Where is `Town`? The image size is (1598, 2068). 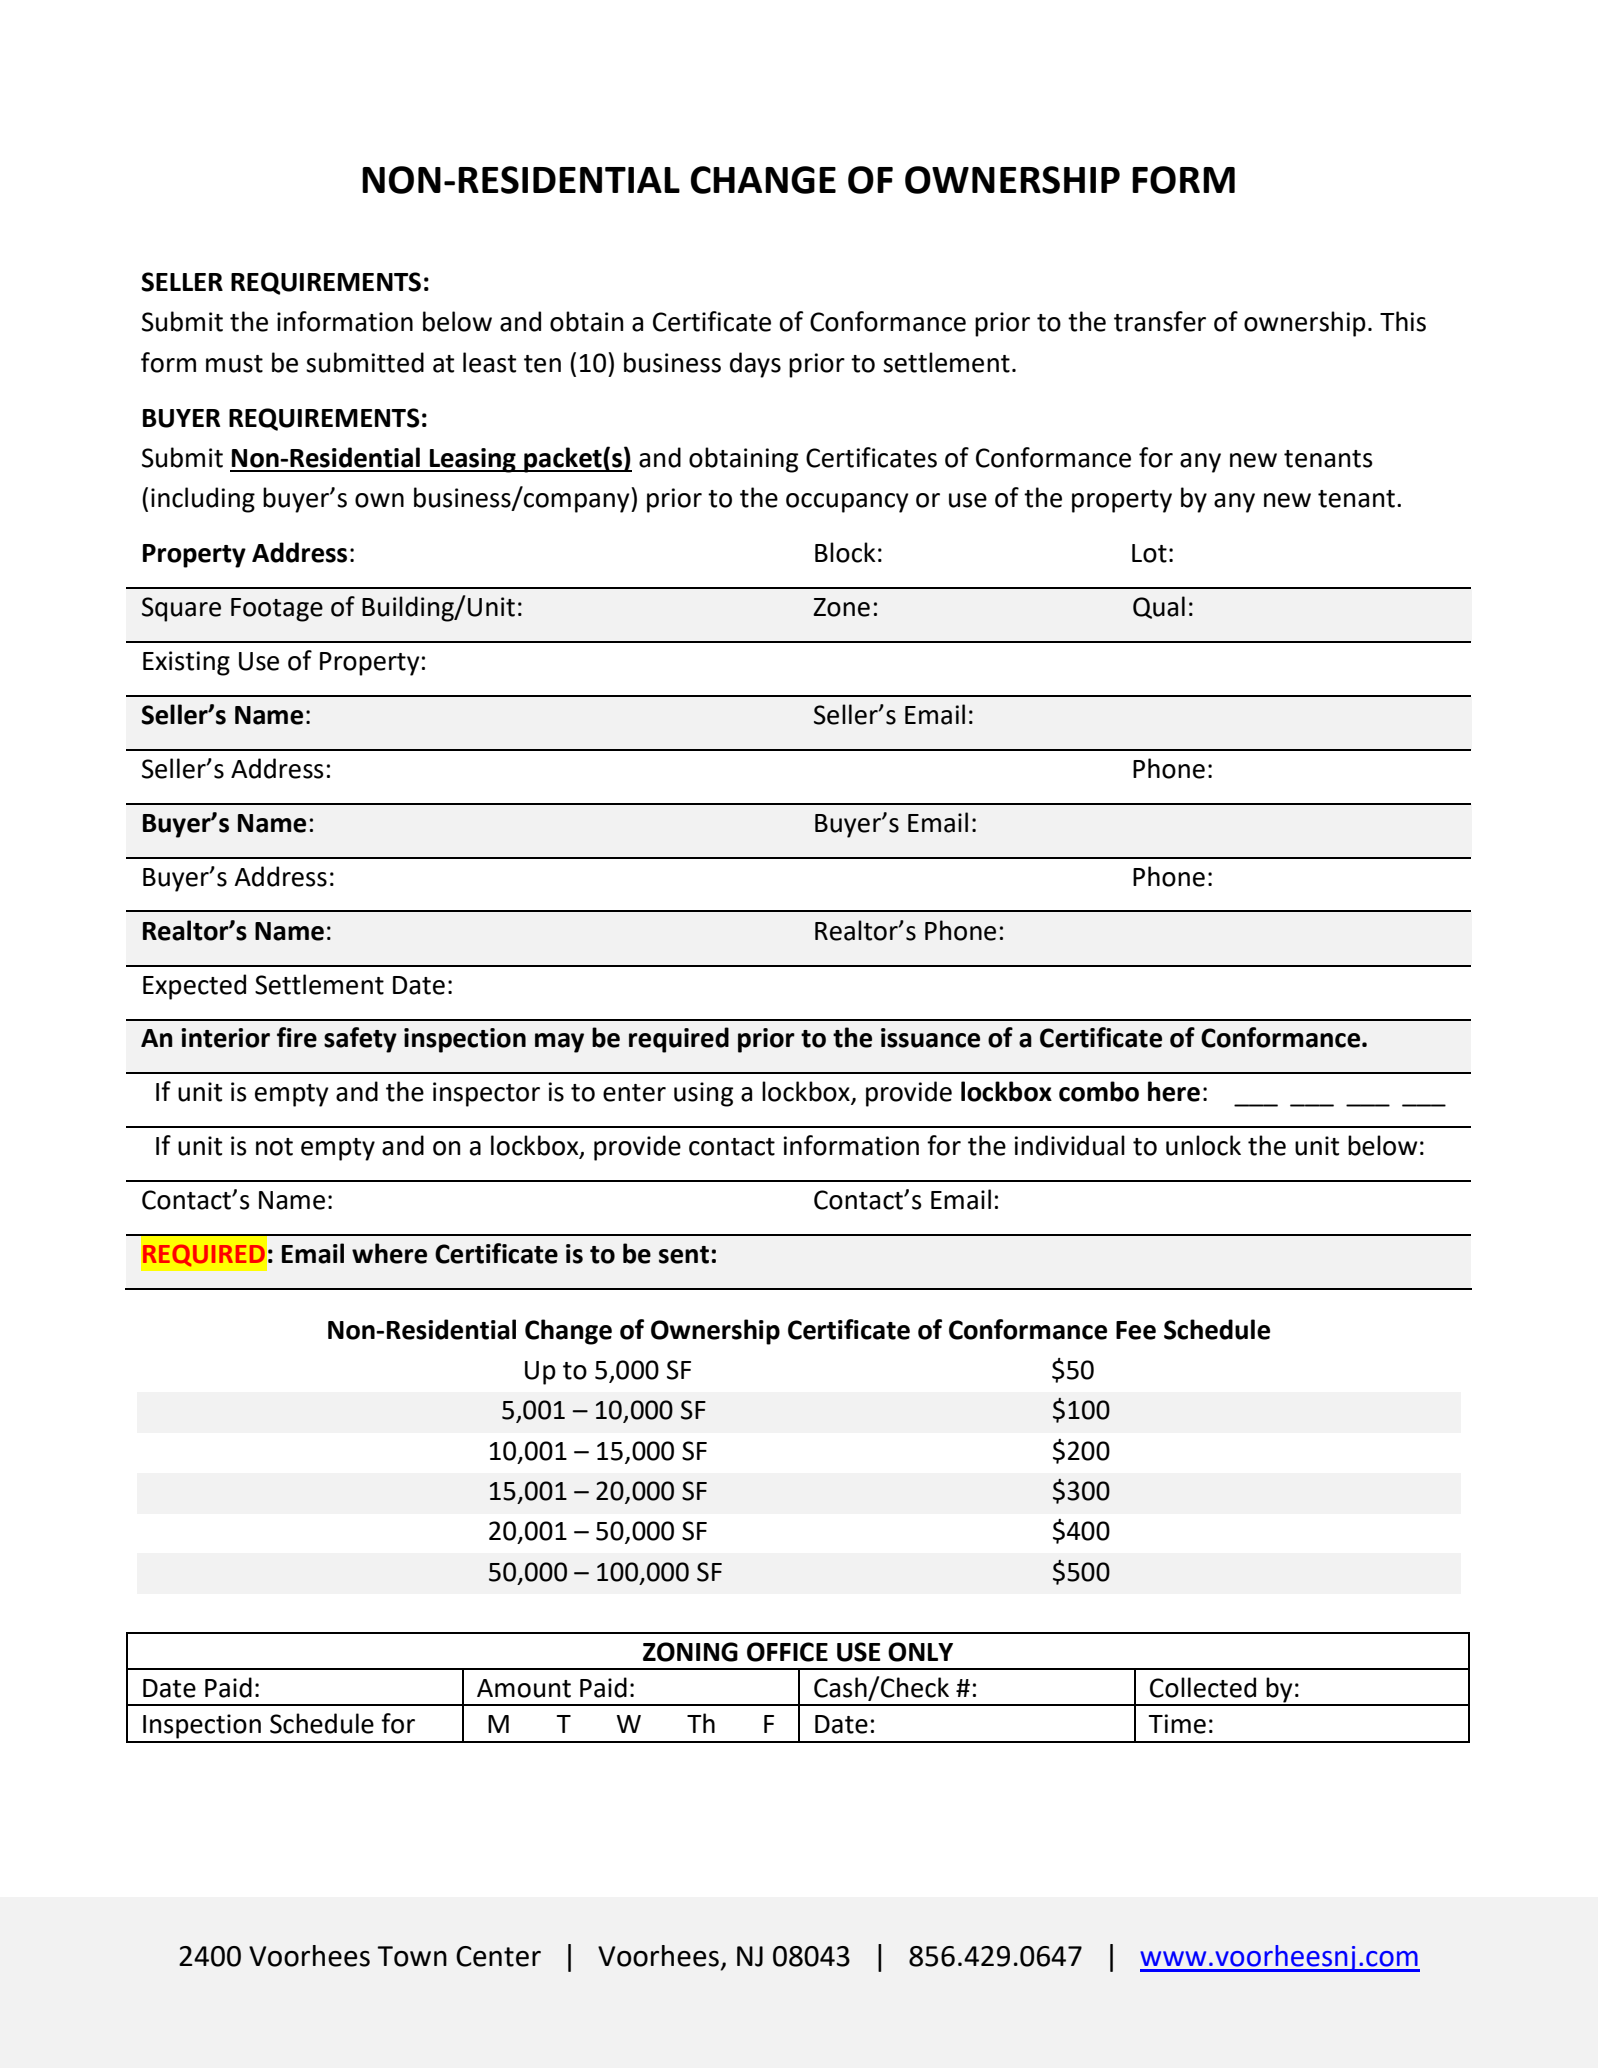 Town is located at coordinates (412, 1956).
